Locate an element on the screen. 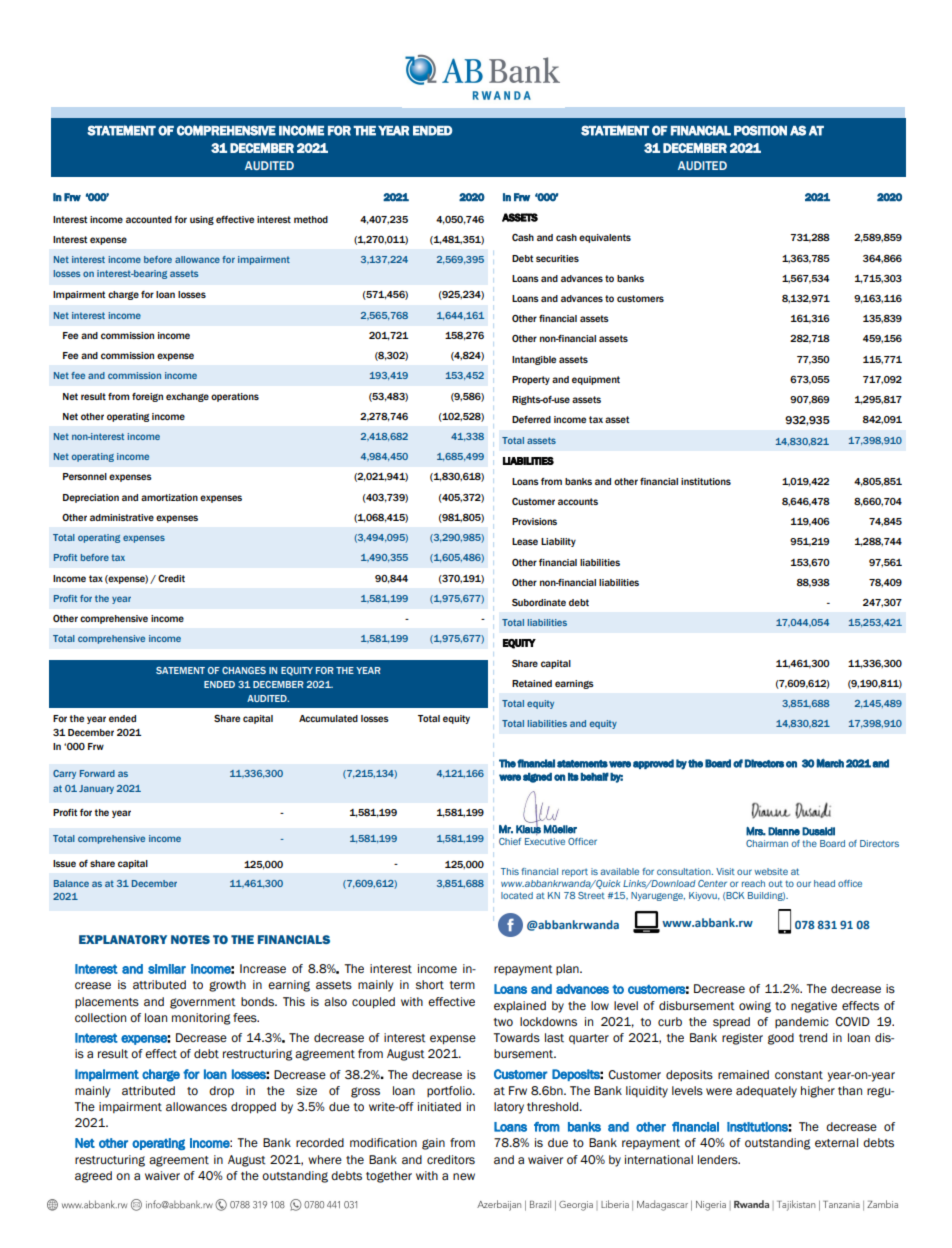 This screenshot has width=952, height=1248. gain is located at coordinates (433, 1144).
